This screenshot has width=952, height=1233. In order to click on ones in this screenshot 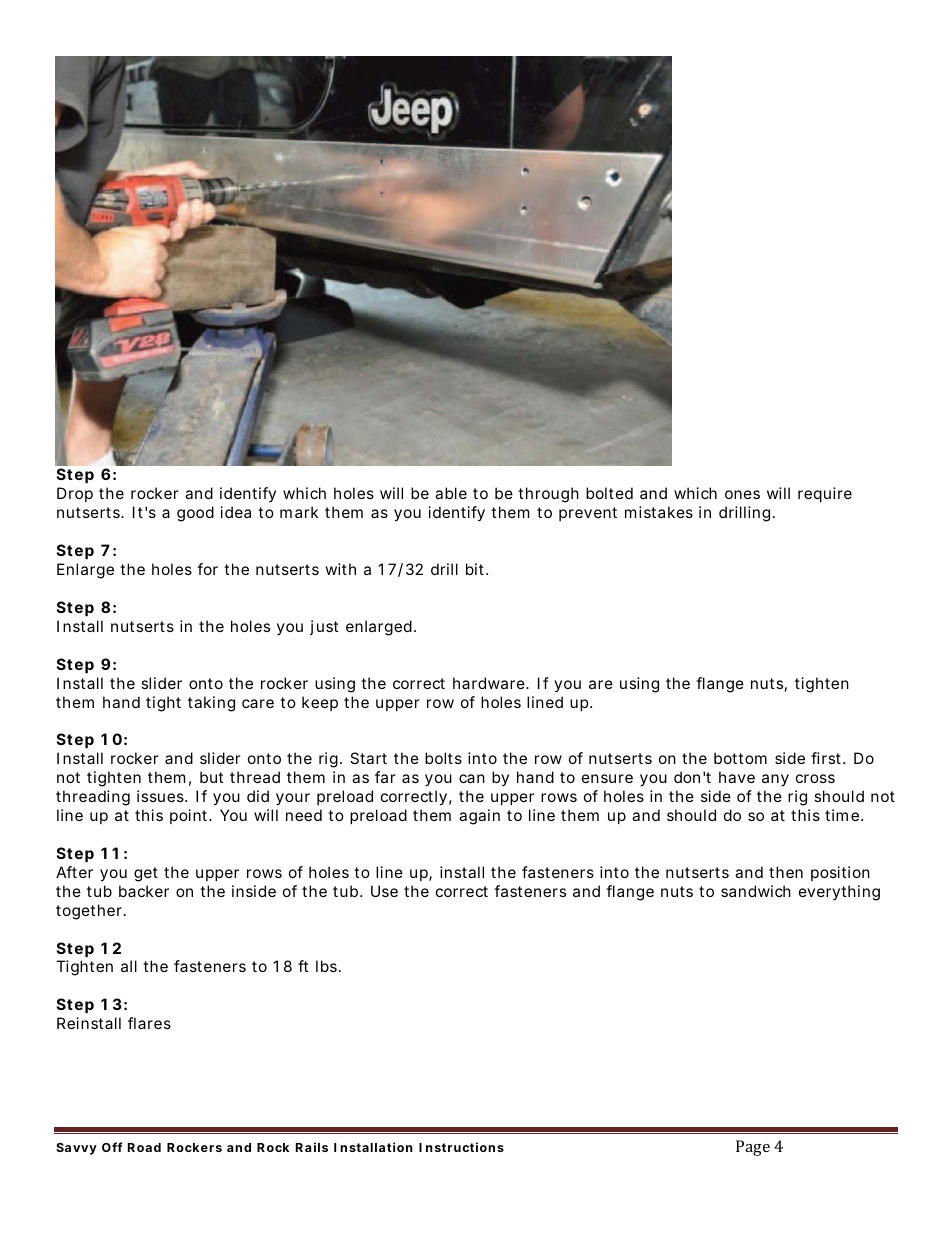, I will do `click(742, 494)`.
